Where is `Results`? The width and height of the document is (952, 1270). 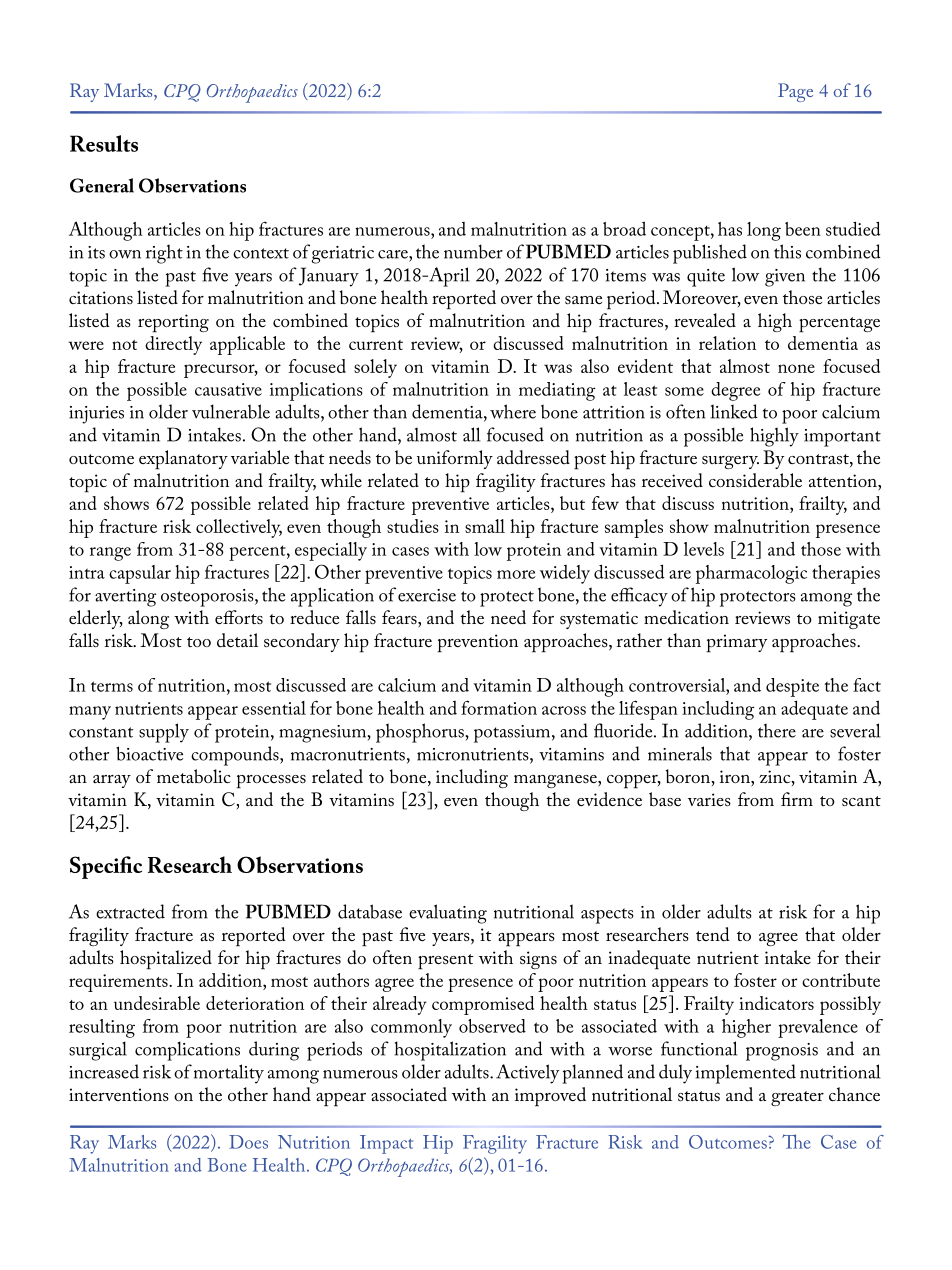 Results is located at coordinates (104, 143).
